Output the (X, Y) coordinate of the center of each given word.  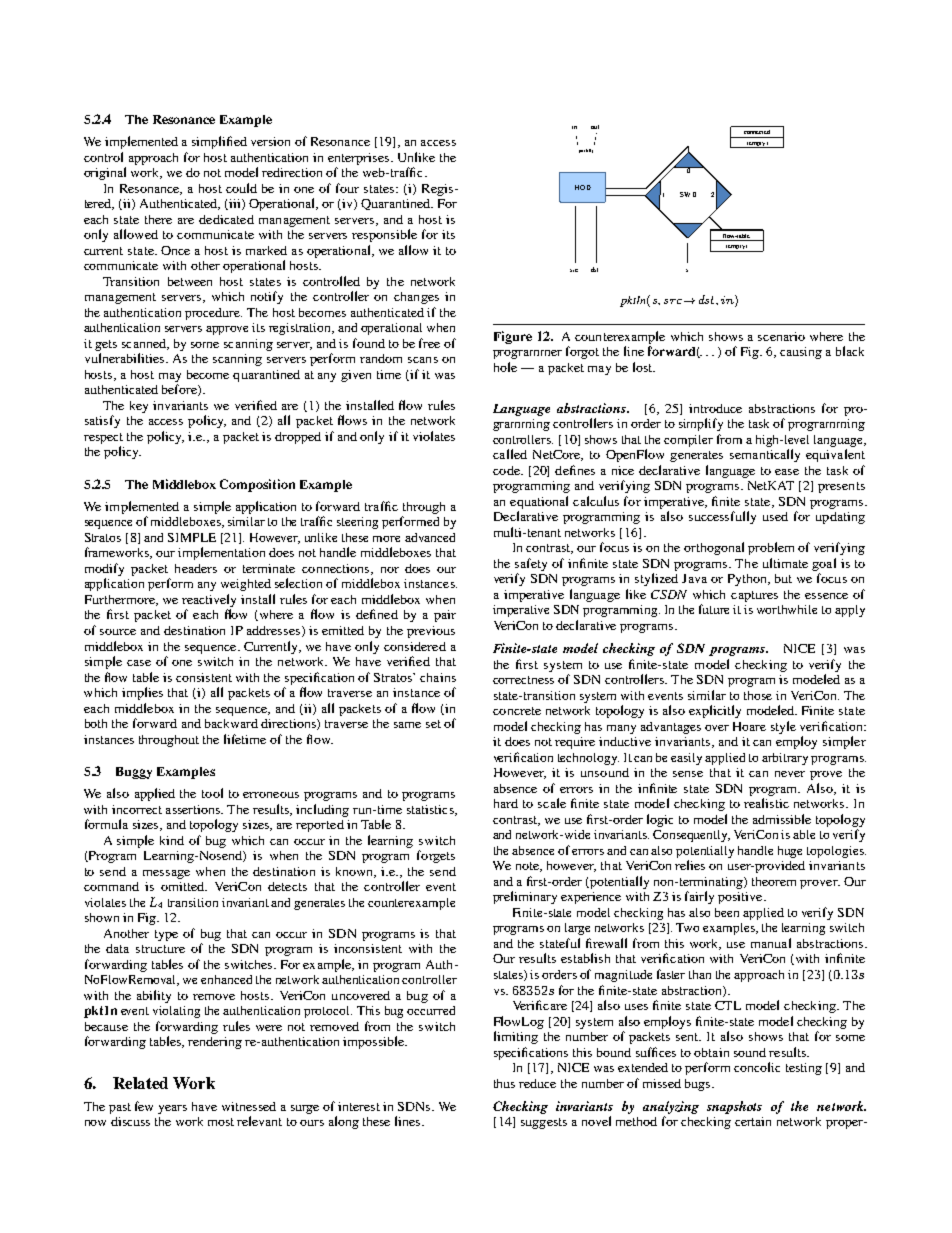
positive (741, 898)
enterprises (360, 159)
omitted (184, 886)
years (172, 1109)
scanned (145, 344)
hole (505, 367)
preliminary (525, 897)
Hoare (749, 726)
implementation (221, 553)
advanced (430, 537)
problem (771, 548)
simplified (219, 142)
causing (801, 353)
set (433, 724)
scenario (781, 336)
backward (231, 723)
